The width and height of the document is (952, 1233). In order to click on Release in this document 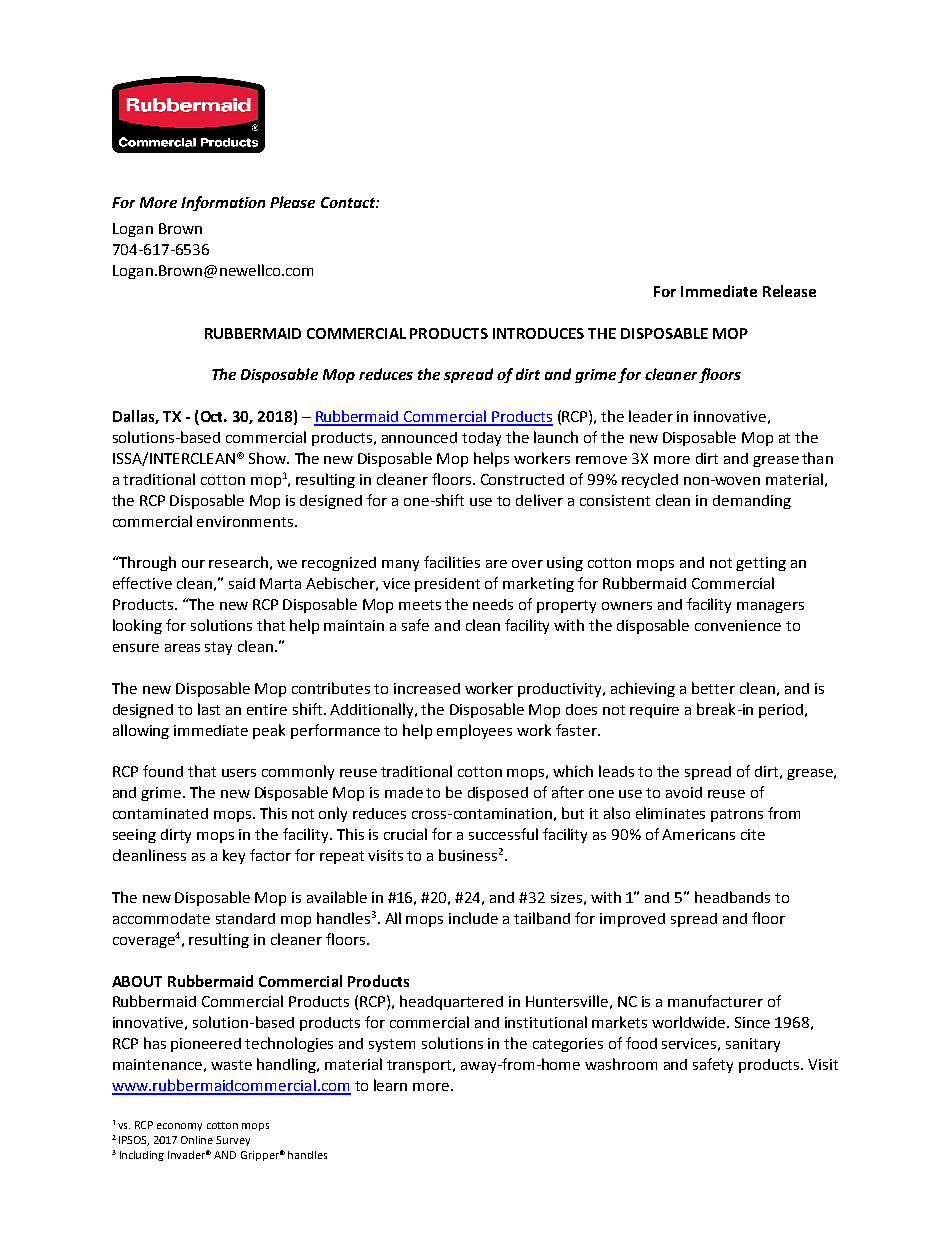, I will do `click(789, 291)`.
